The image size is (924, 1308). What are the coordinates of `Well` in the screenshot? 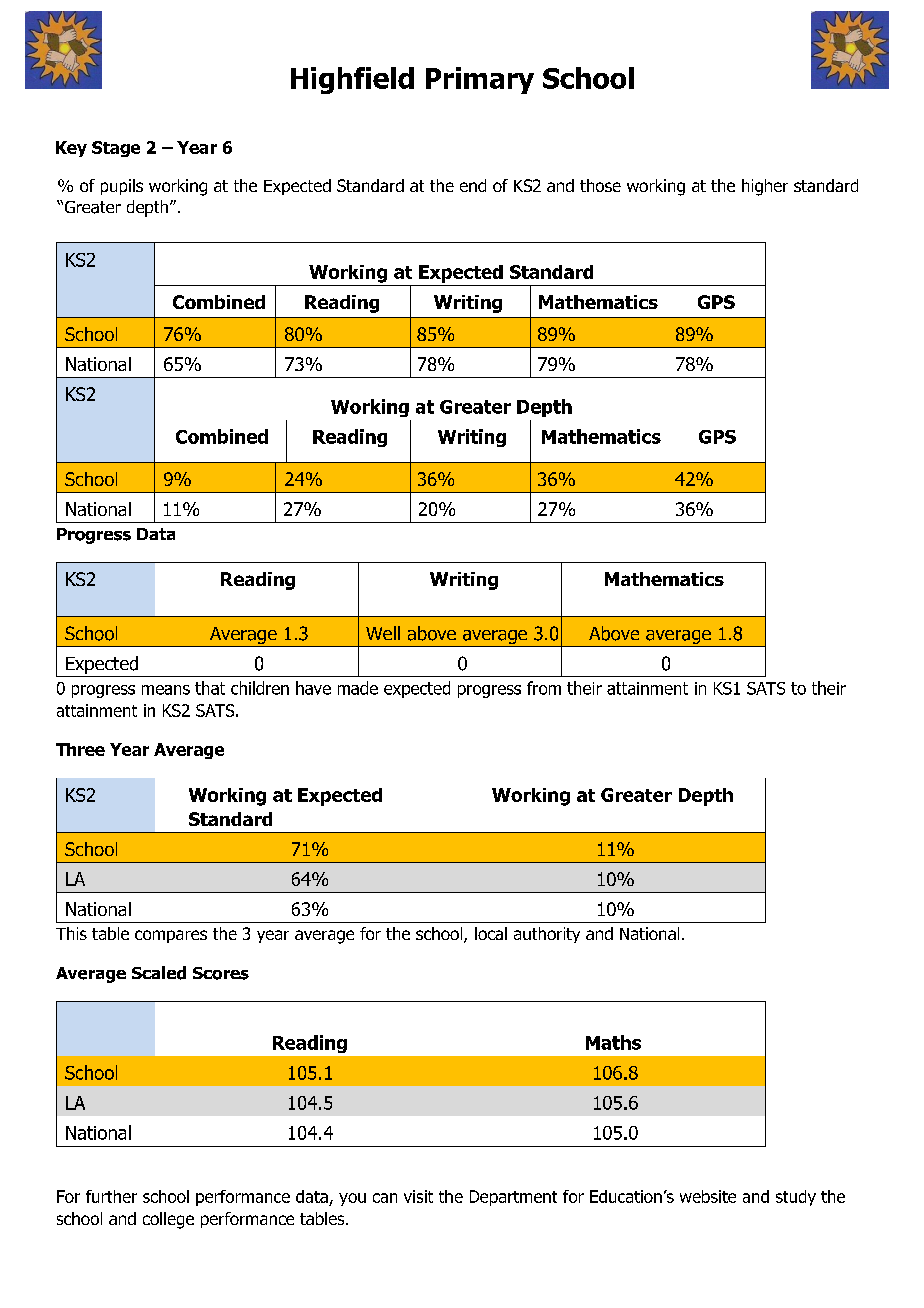 It's located at (383, 633).
